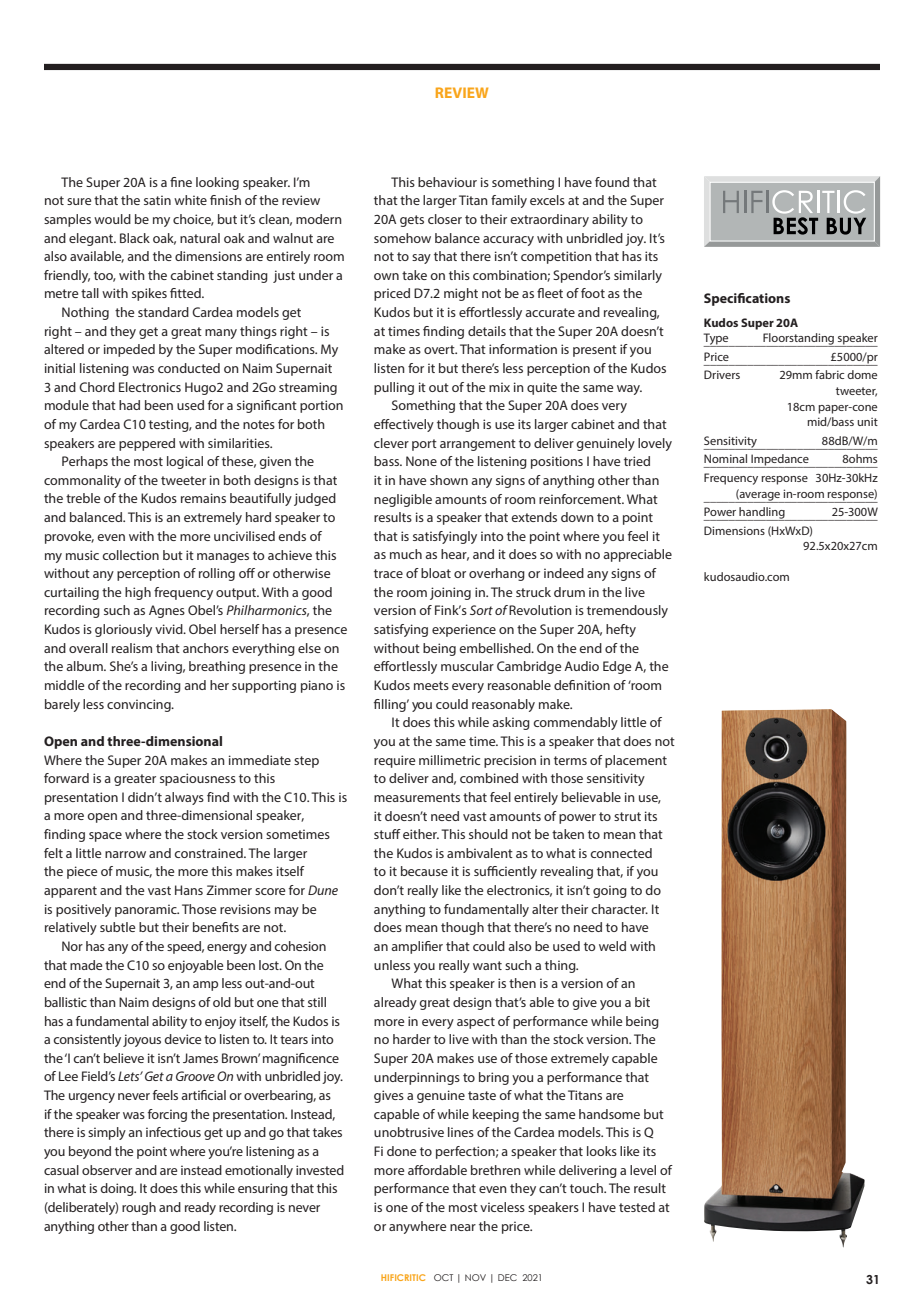 The height and width of the document is (1308, 924). What do you see at coordinates (747, 299) in the document?
I see `Specifications` at bounding box center [747, 299].
